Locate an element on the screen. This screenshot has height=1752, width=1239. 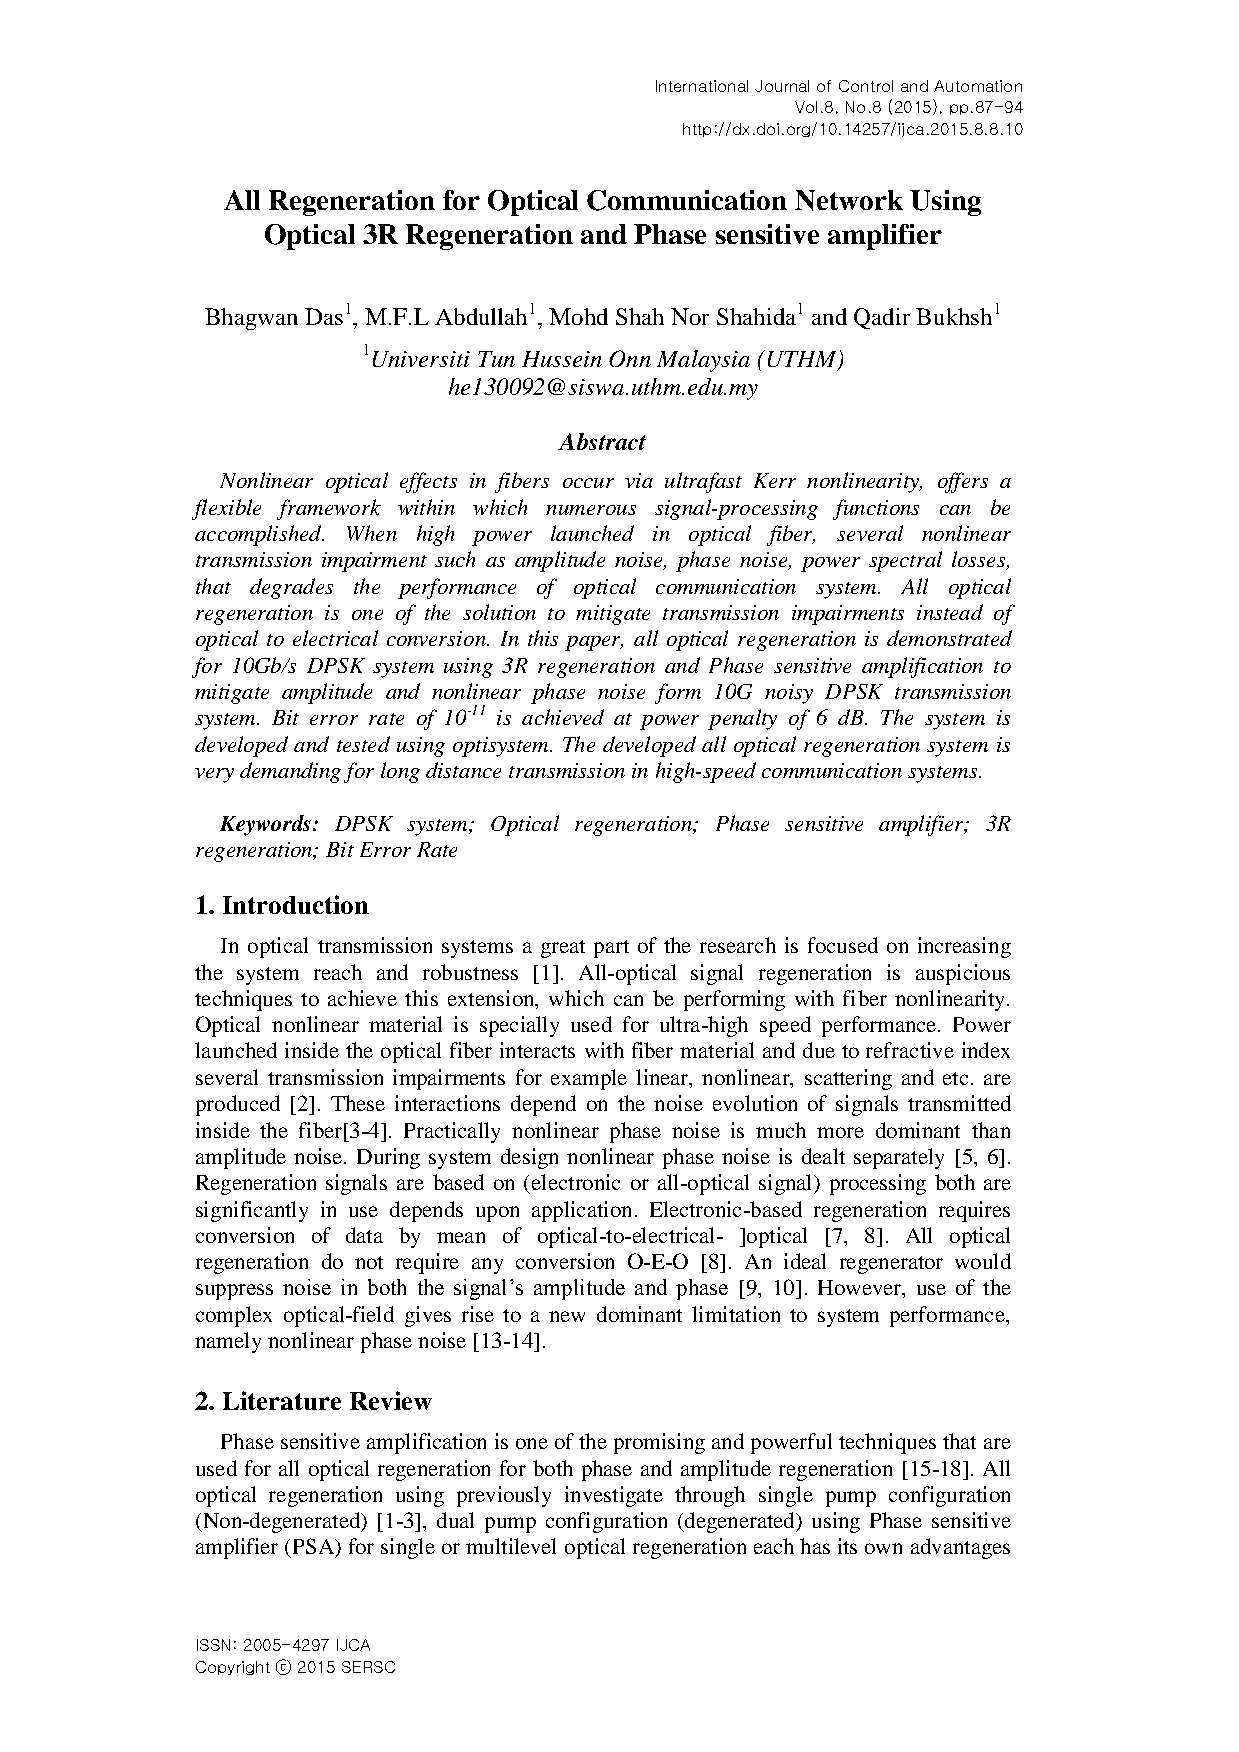
Control is located at coordinates (866, 86).
